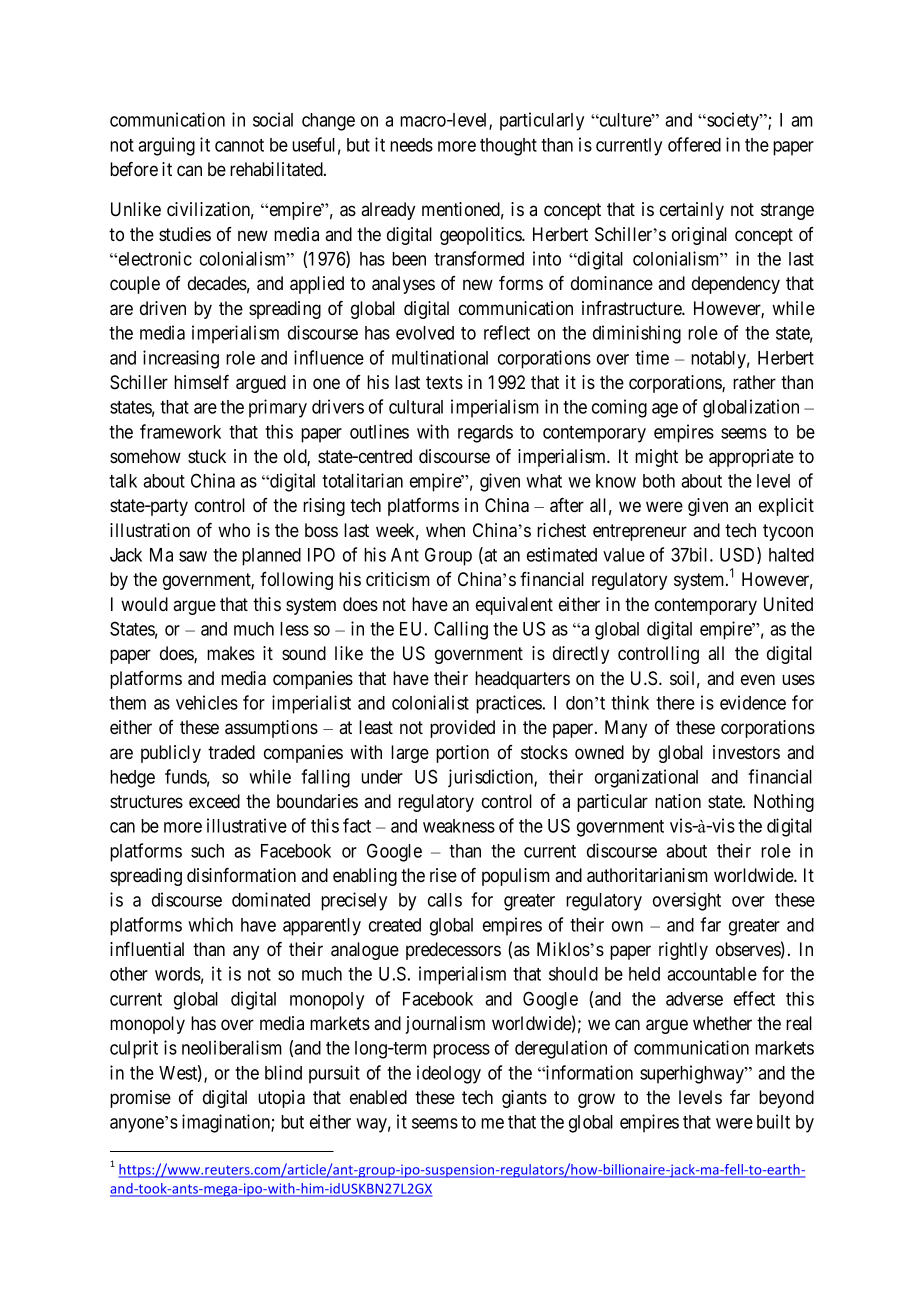  What do you see at coordinates (239, 145) in the document?
I see `cannot` at bounding box center [239, 145].
